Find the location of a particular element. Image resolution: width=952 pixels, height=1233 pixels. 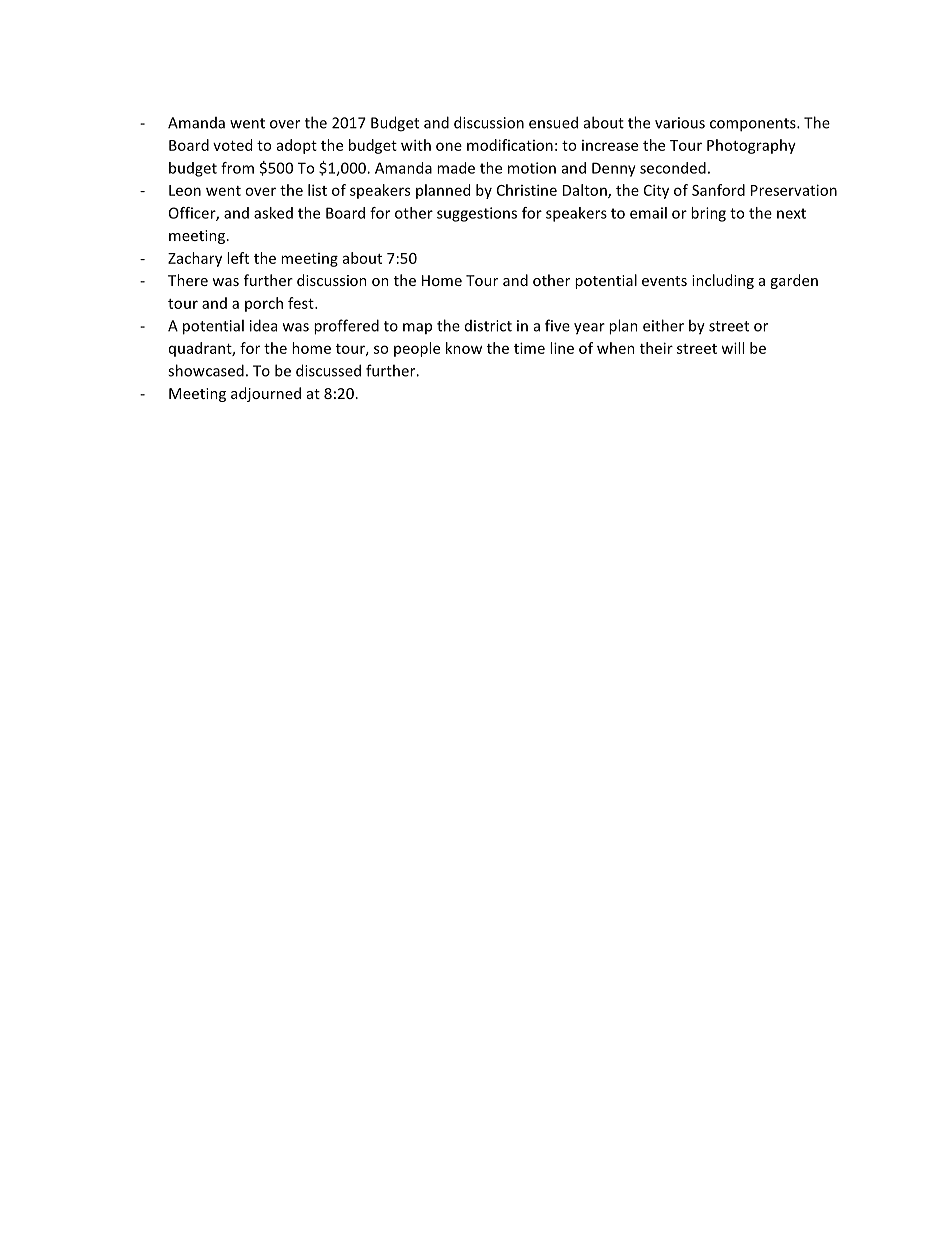

know is located at coordinates (464, 348).
